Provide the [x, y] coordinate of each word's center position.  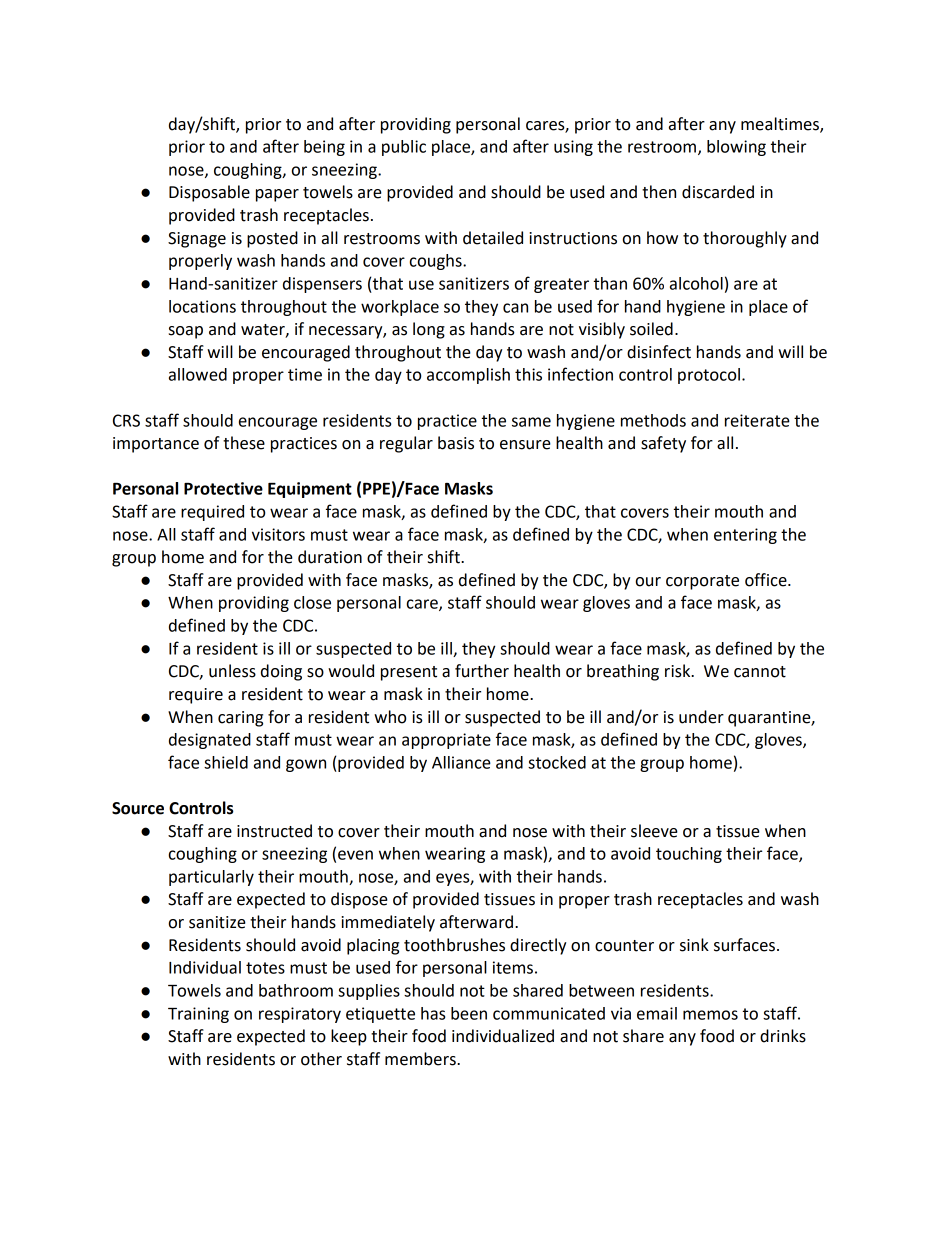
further [482, 671]
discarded [718, 192]
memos [710, 1015]
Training [198, 1015]
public [404, 148]
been [469, 1013]
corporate [702, 582]
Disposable [209, 193]
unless [232, 671]
